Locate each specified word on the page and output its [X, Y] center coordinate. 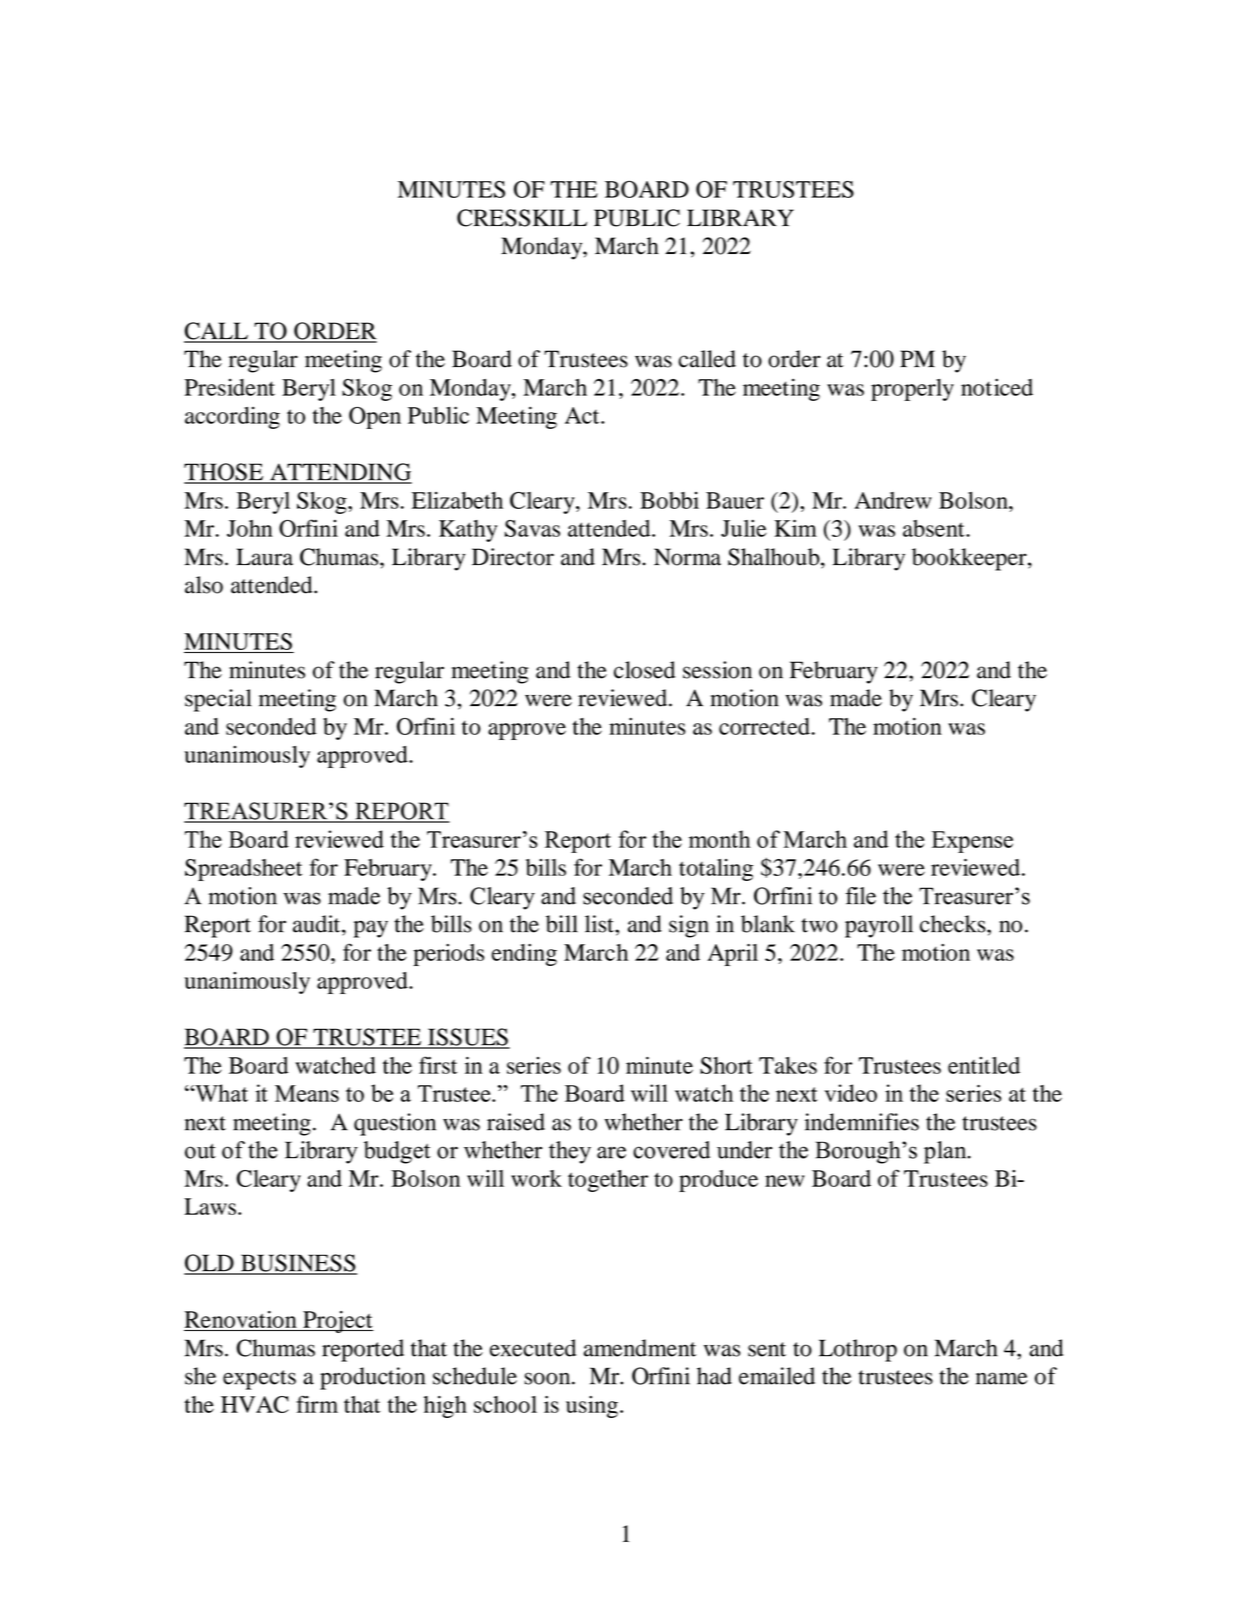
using [592, 1407]
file [861, 896]
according [232, 418]
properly [912, 390]
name [1002, 1378]
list [600, 924]
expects [259, 1380]
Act [583, 415]
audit [318, 924]
